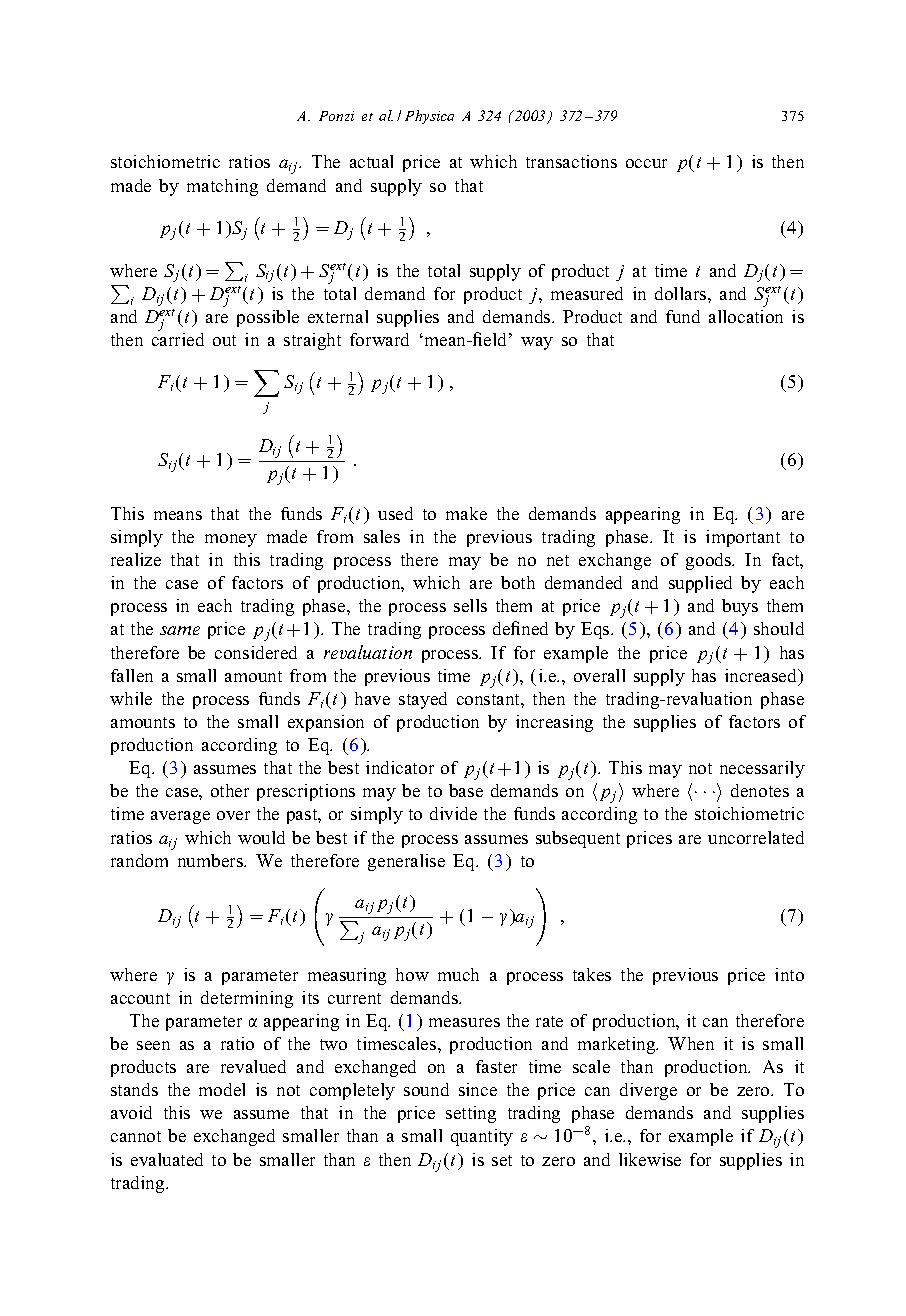  I want to click on stayed, so click(423, 700).
